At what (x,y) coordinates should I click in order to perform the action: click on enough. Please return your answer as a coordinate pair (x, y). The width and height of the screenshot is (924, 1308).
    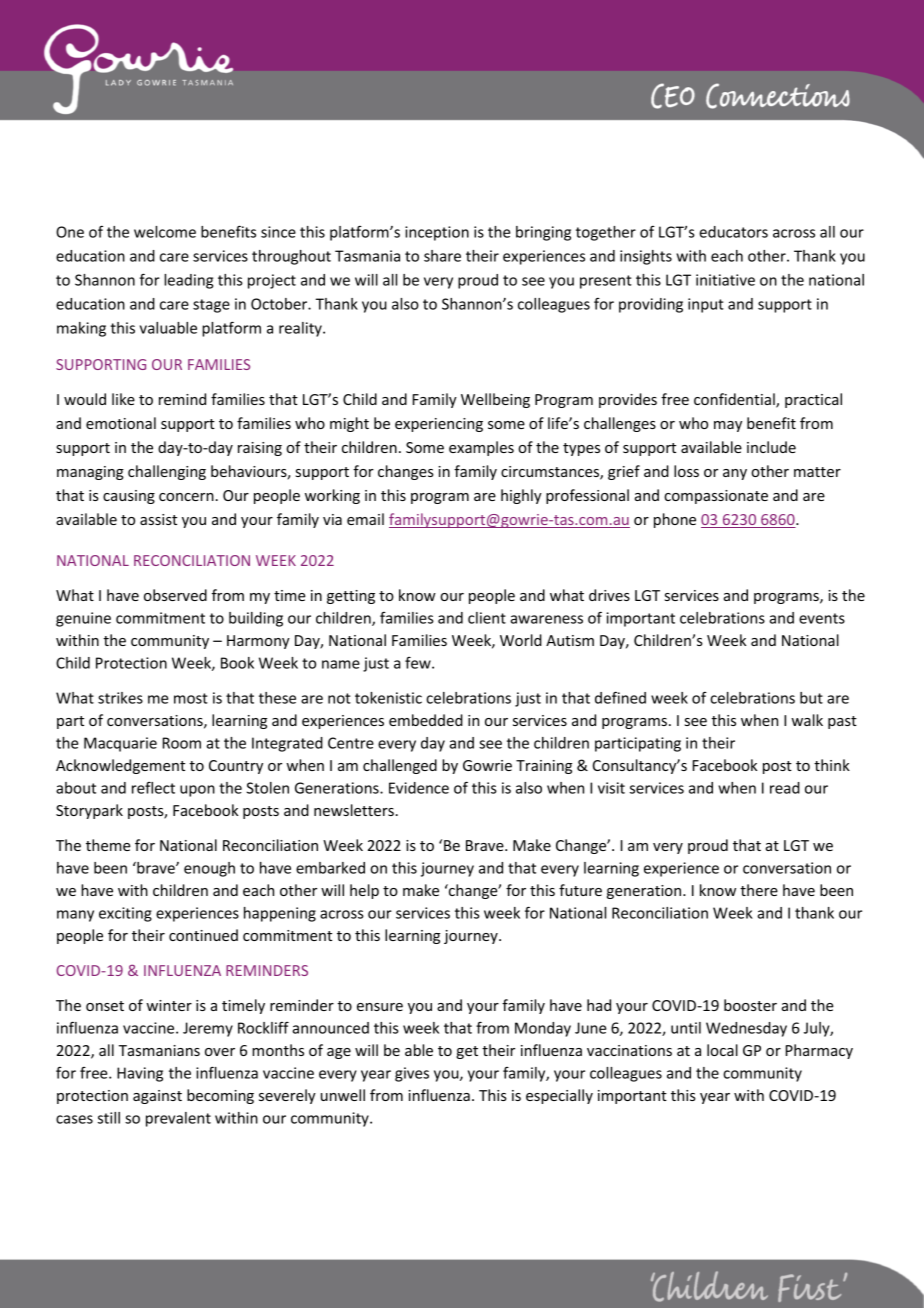
    Looking at the image, I should click on (209, 869).
